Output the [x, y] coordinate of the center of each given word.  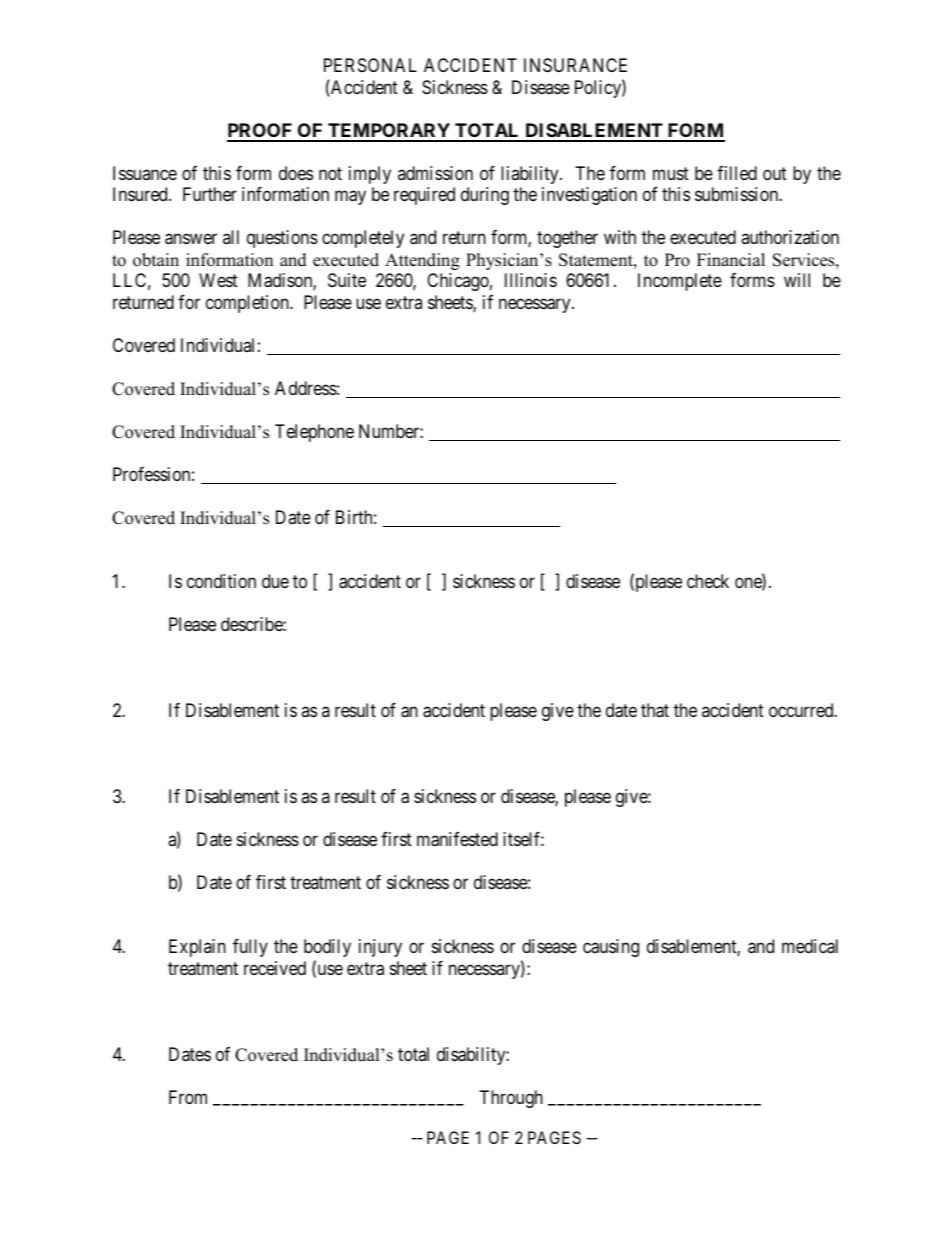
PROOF [261, 132]
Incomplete [680, 282]
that [655, 710]
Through [511, 1099]
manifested [457, 839]
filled [737, 173]
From [188, 1097]
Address [306, 388]
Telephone [314, 433]
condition [221, 581]
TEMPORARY [389, 132]
